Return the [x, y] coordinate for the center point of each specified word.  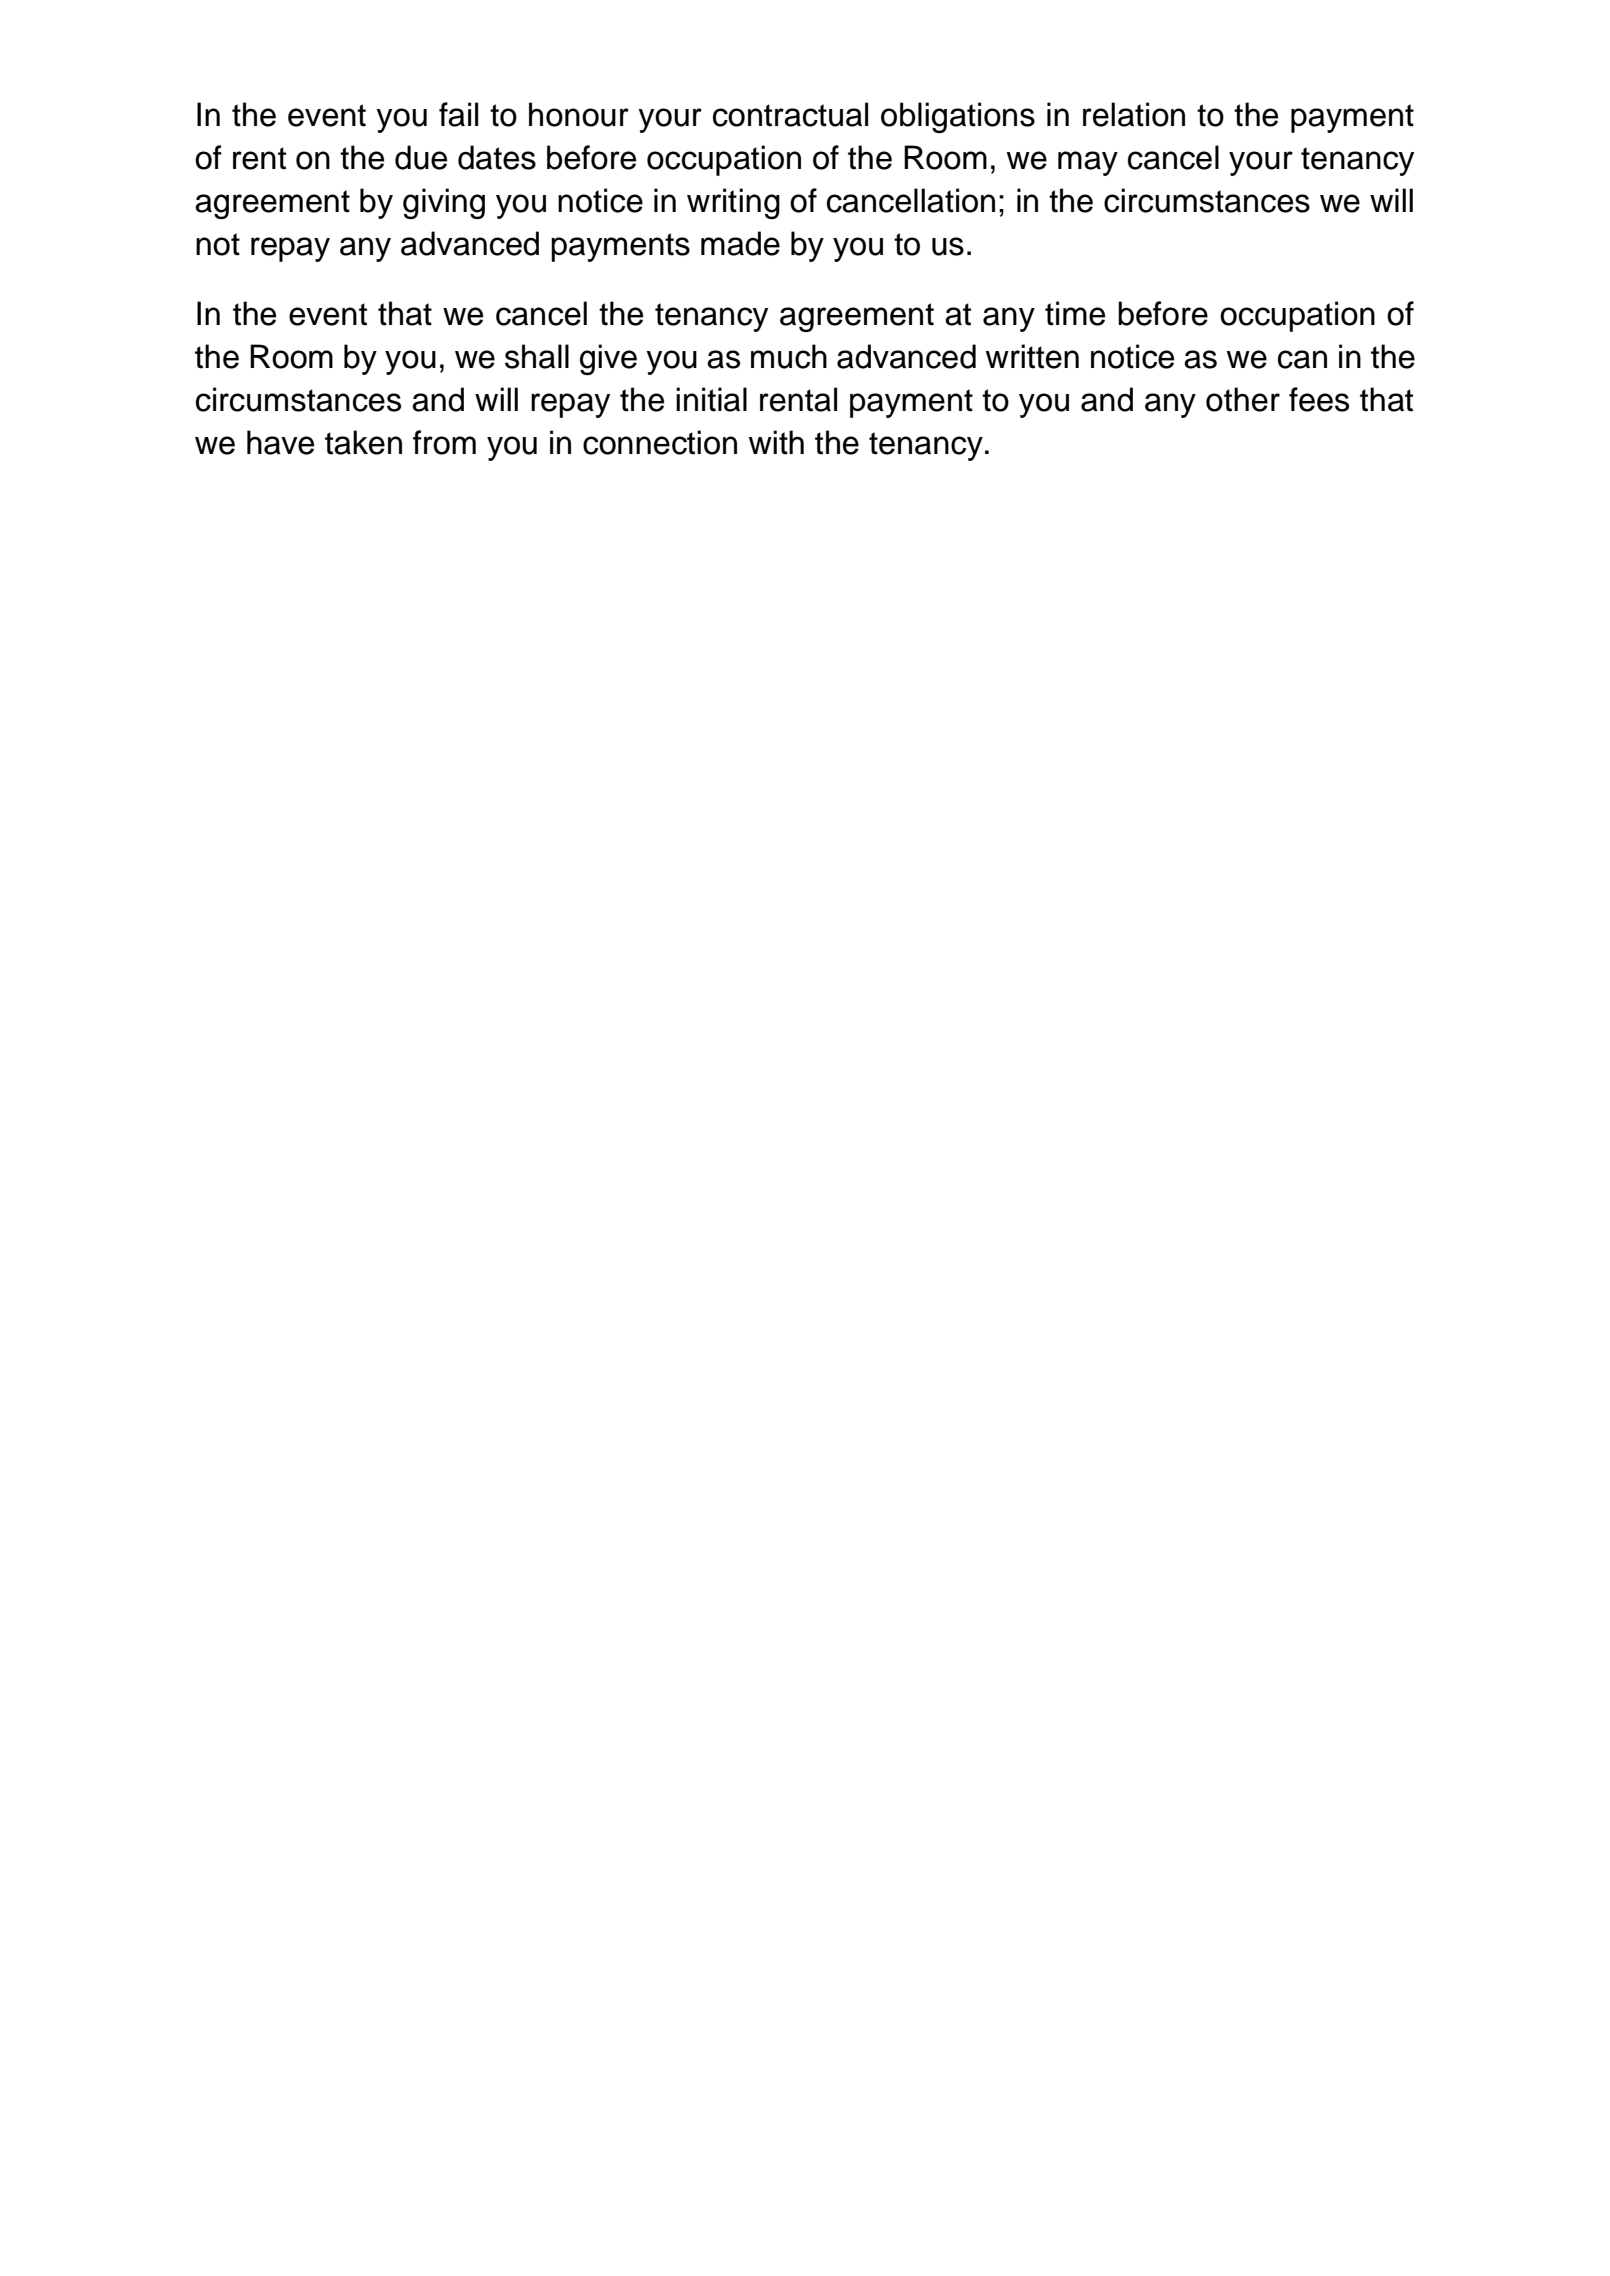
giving [444, 203]
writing [733, 203]
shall [537, 356]
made [740, 243]
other [1243, 399]
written [1032, 356]
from [444, 442]
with [776, 442]
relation [1134, 114]
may [1088, 163]
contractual [790, 114]
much [789, 356]
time [1075, 313]
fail [458, 114]
